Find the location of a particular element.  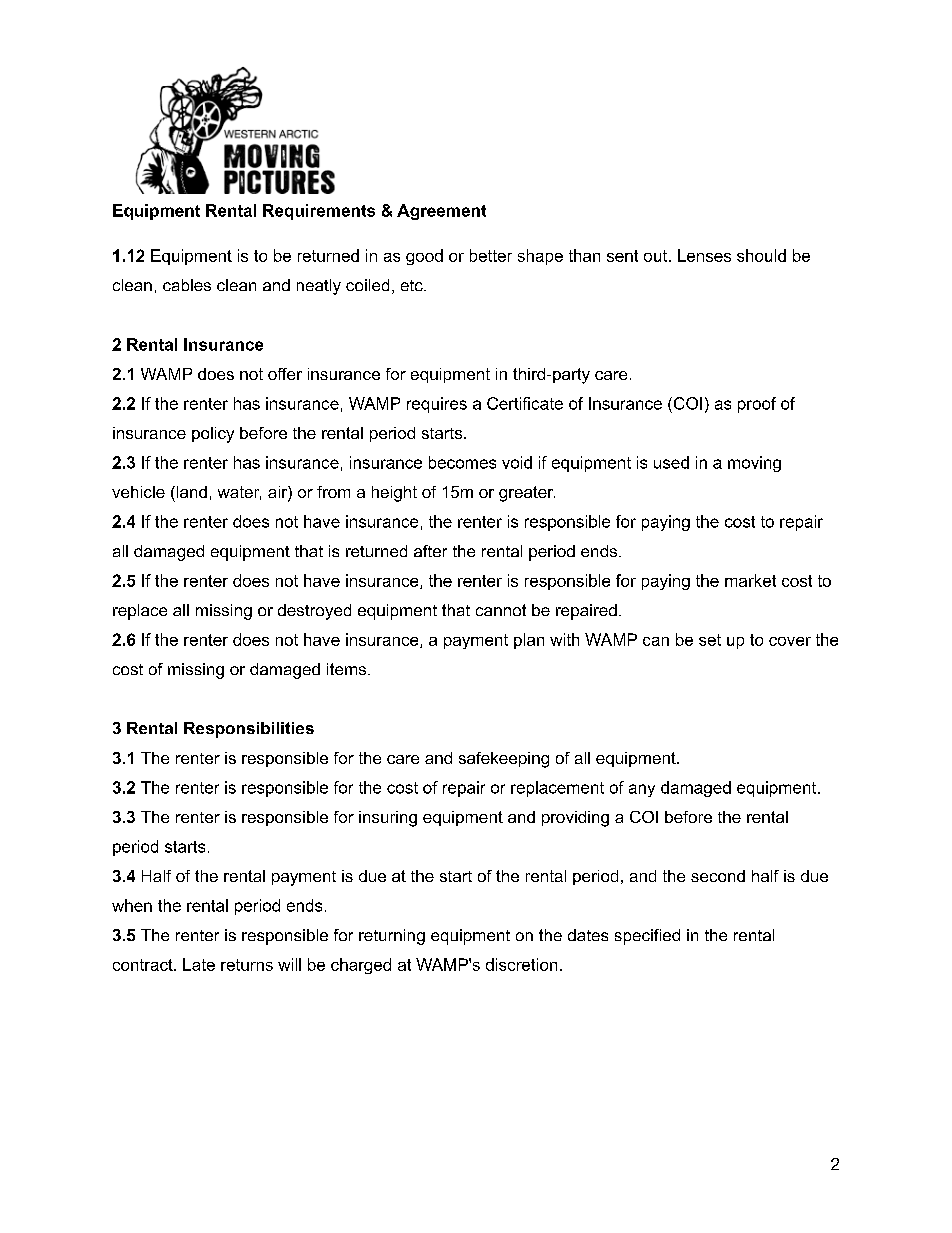

becomes is located at coordinates (462, 462).
